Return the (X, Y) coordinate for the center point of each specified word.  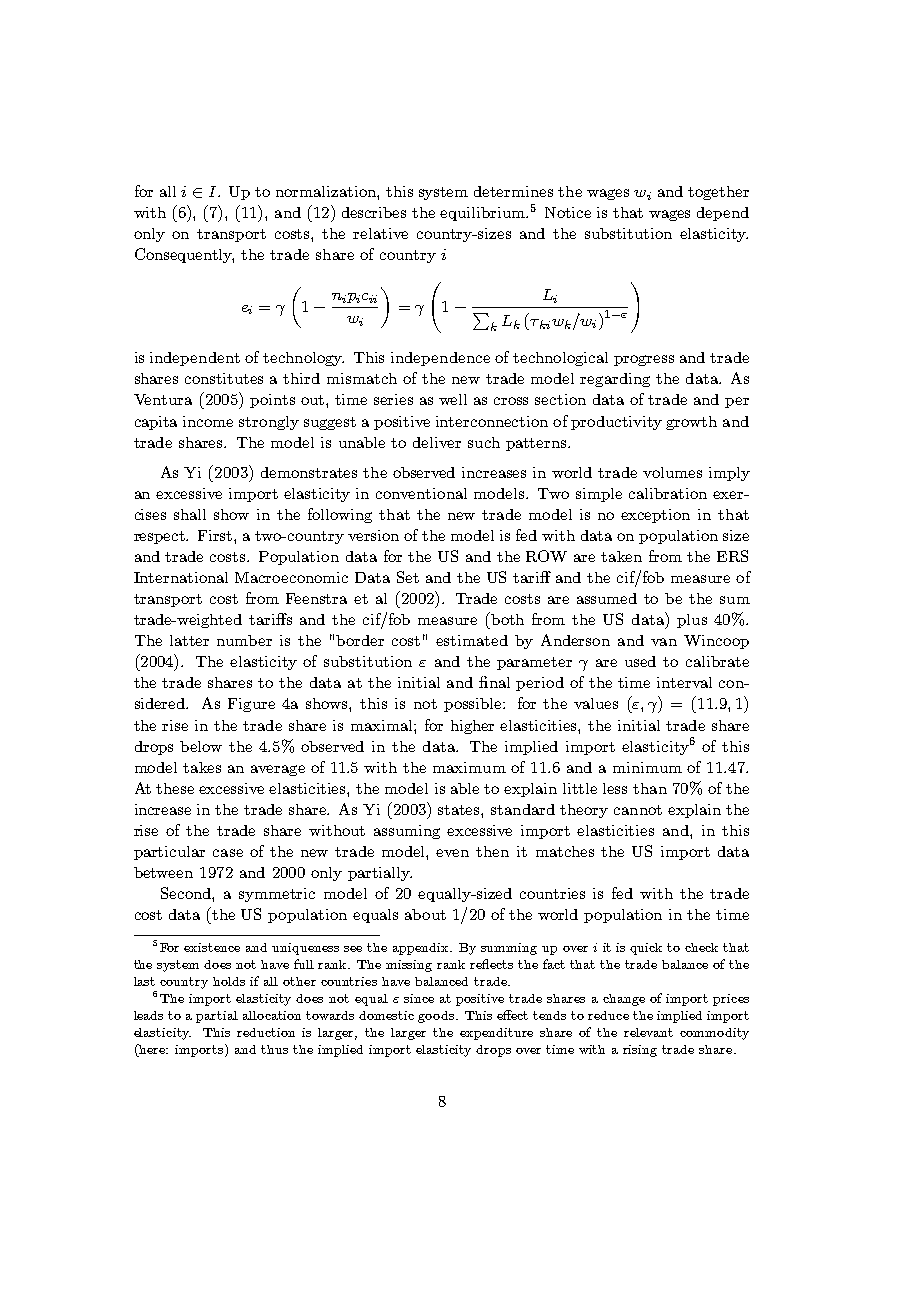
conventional (421, 493)
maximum (469, 767)
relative (380, 233)
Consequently (184, 255)
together (718, 193)
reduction (266, 1032)
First (216, 535)
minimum (647, 767)
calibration (668, 493)
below (201, 746)
